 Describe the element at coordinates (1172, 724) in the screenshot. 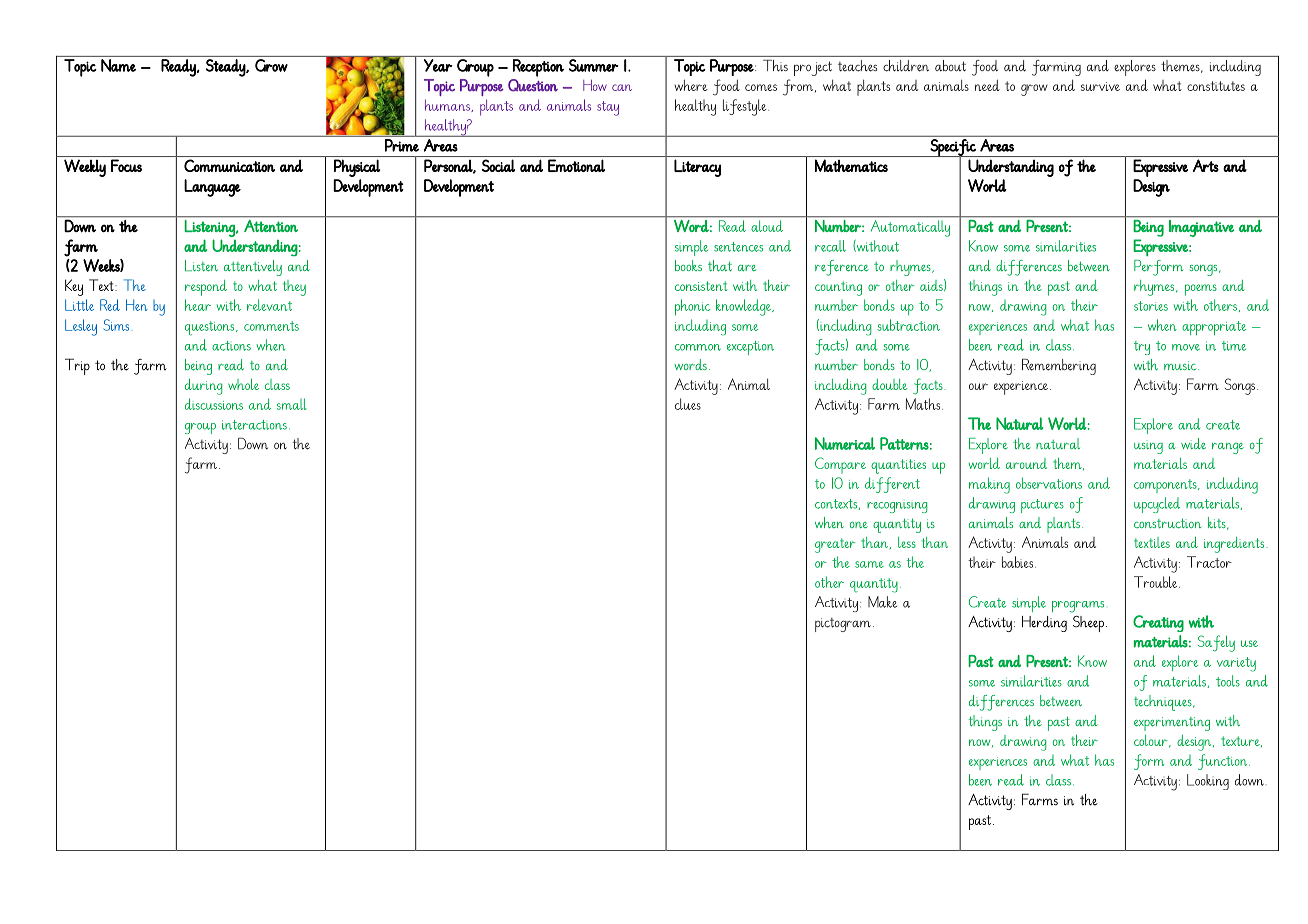

I see `experimenting` at that location.
